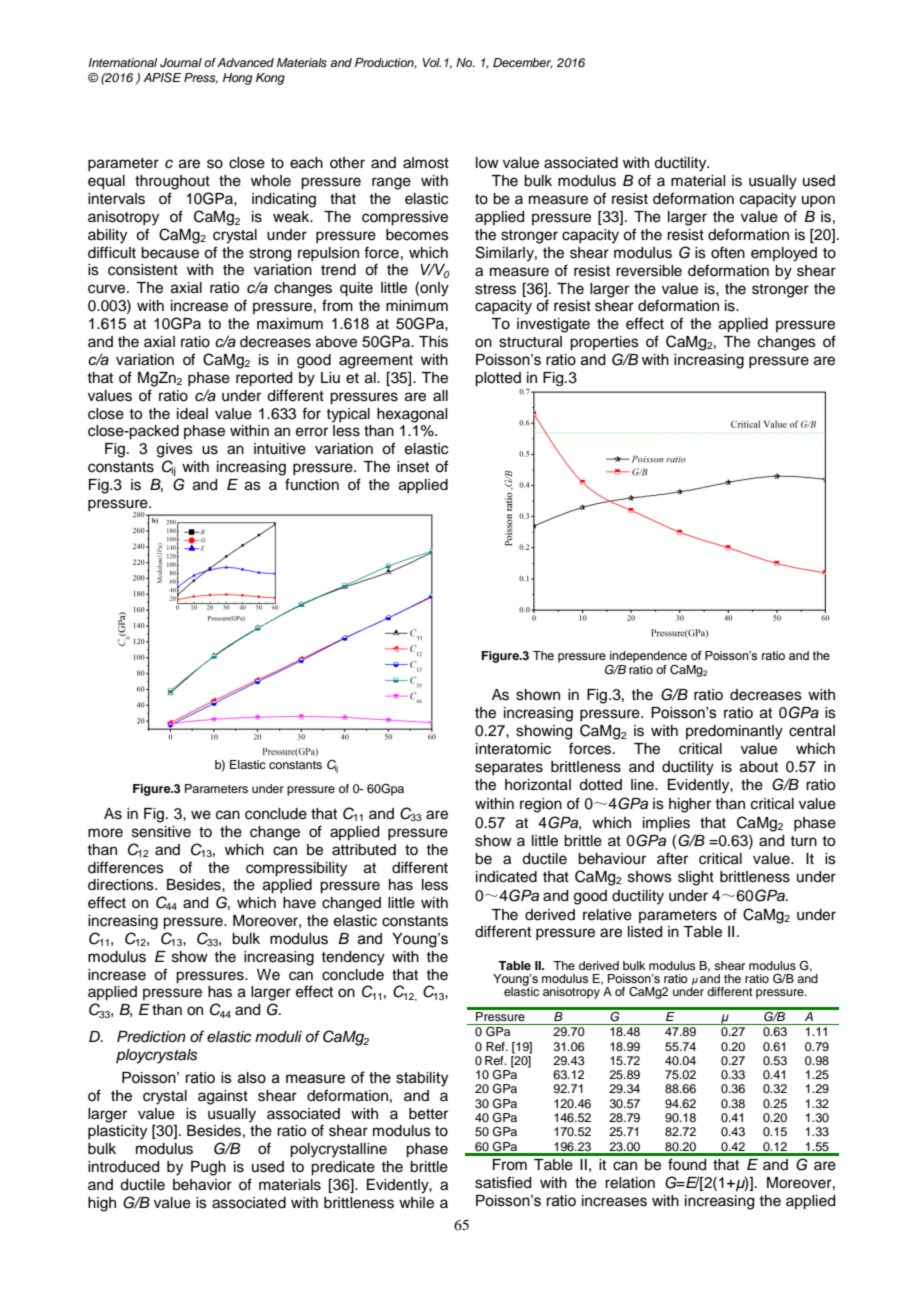 This image has height=1307, width=924. I want to click on independence, so click(648, 657).
